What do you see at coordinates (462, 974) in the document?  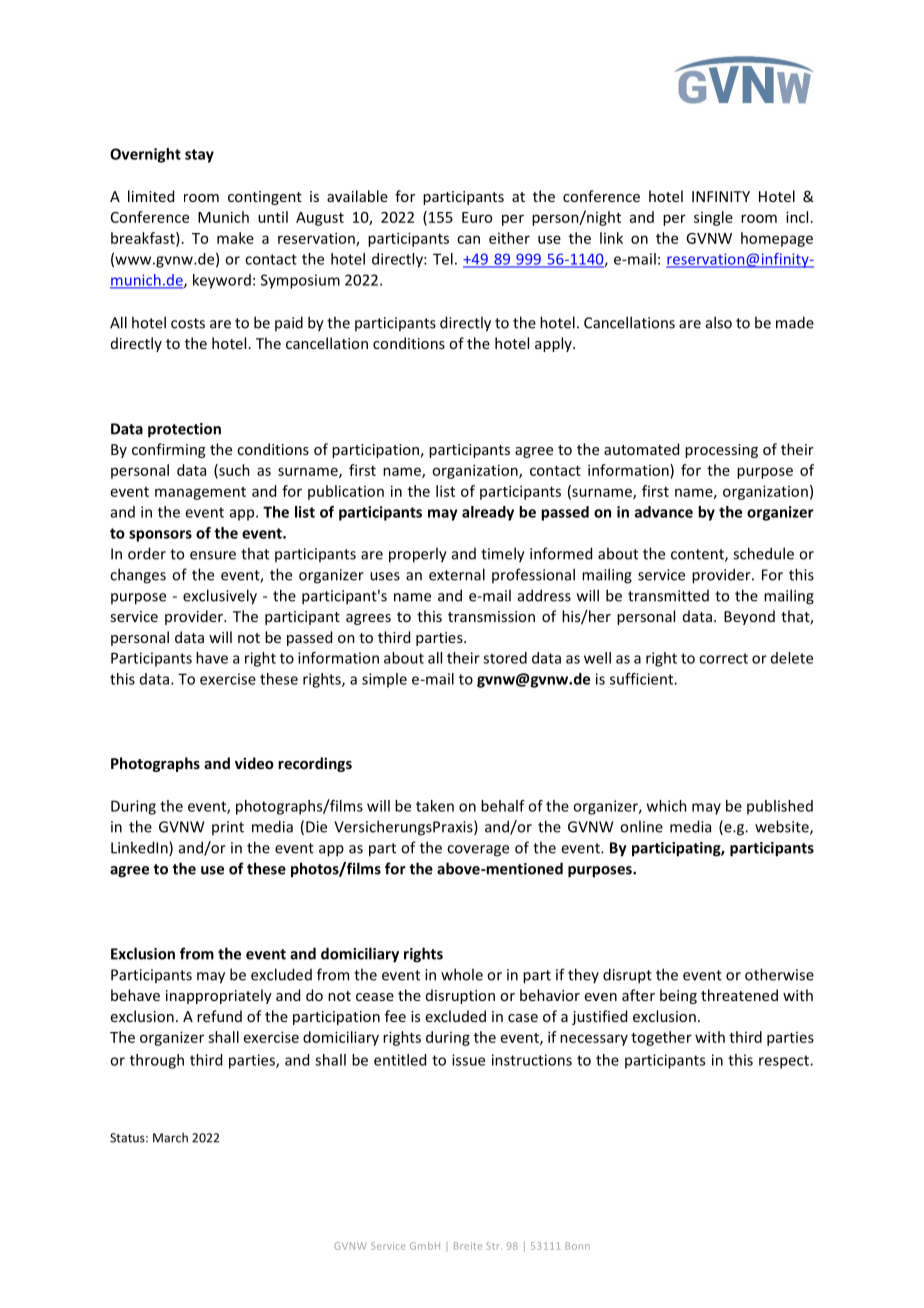 I see `whole` at bounding box center [462, 974].
